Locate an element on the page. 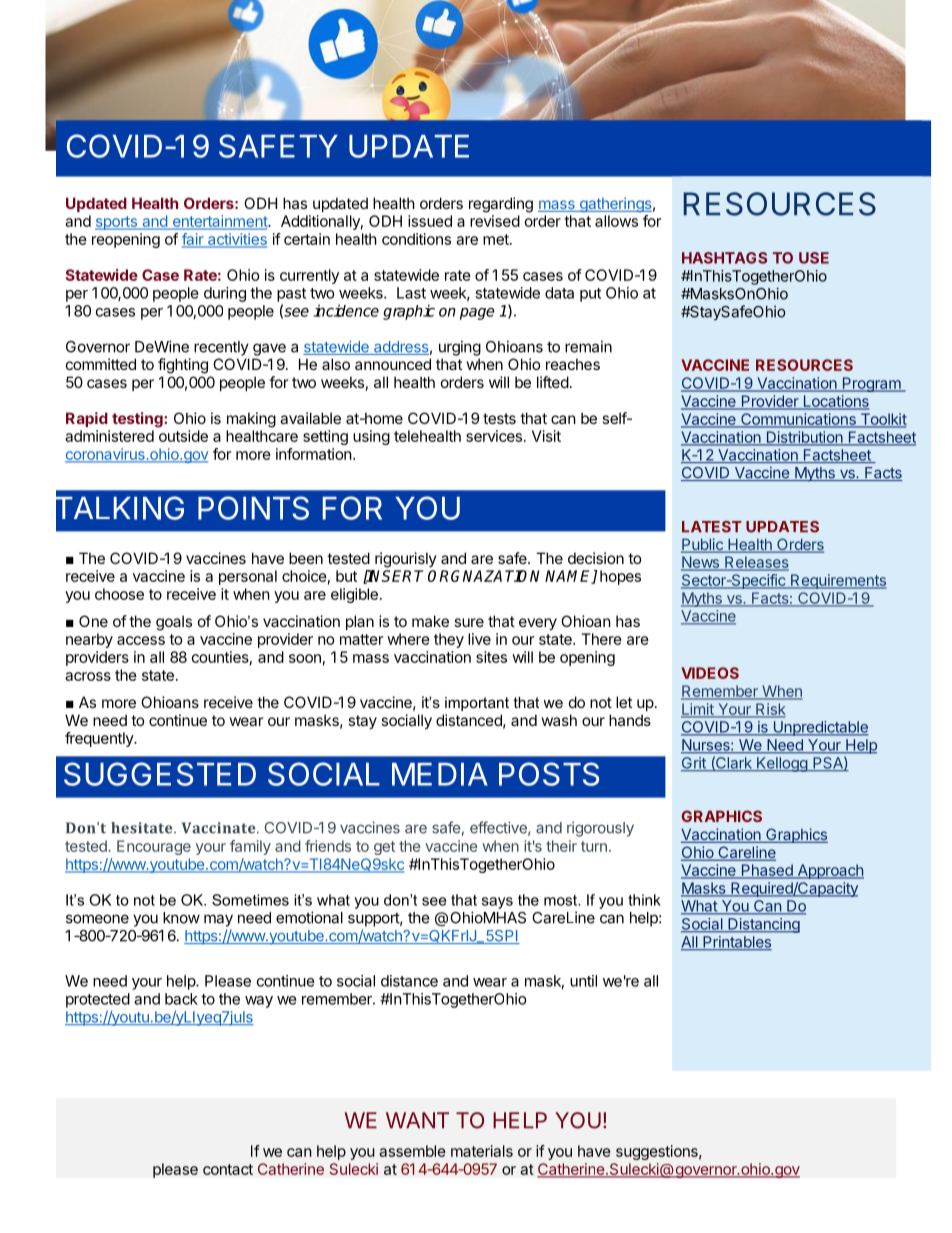 Image resolution: width=952 pixels, height=1233 pixels. decision is located at coordinates (596, 558).
